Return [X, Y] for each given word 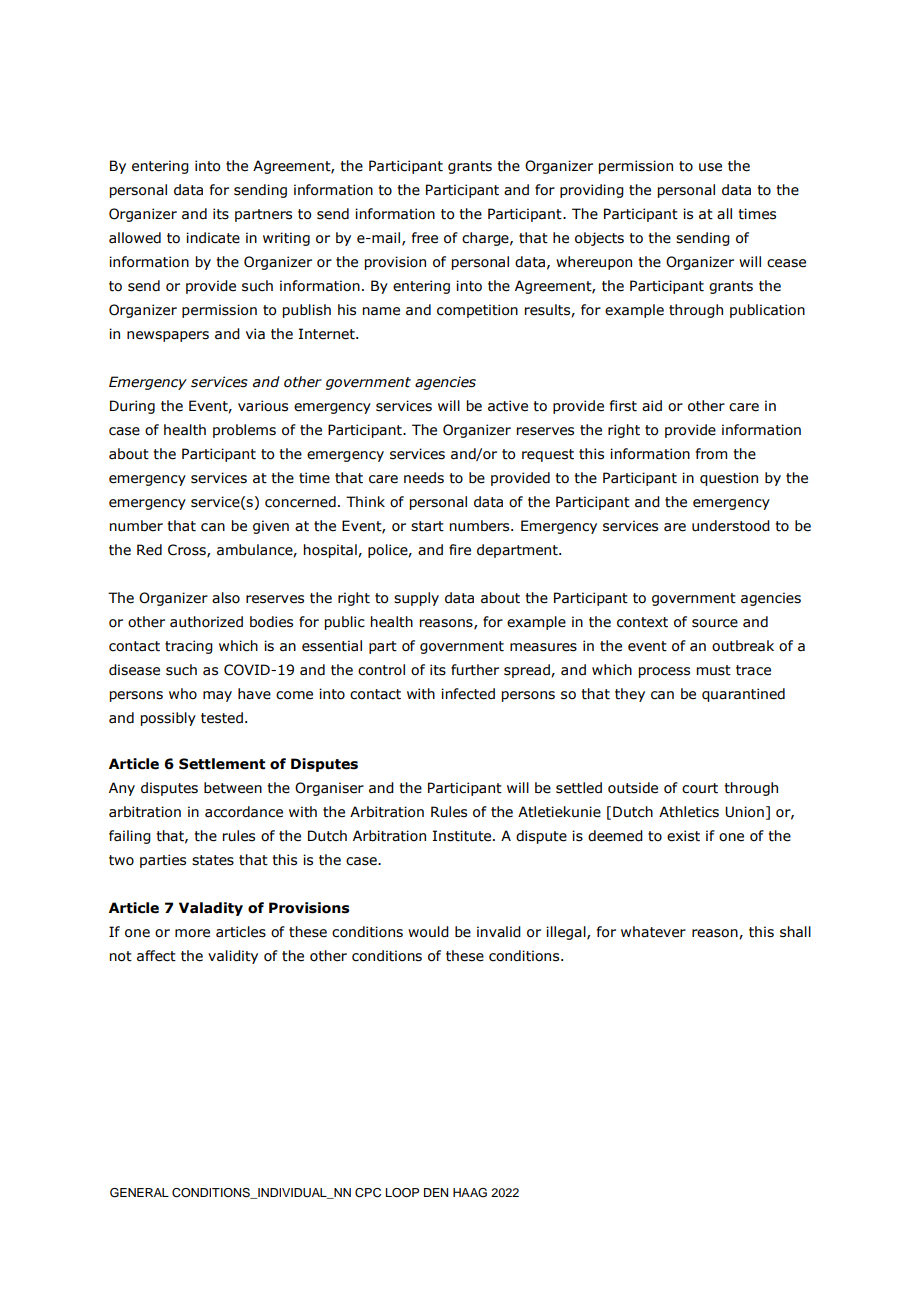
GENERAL [139, 1193]
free [425, 238]
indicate [213, 238]
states [213, 860]
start [427, 526]
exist [683, 836]
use [710, 167]
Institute [463, 836]
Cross [188, 550]
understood [731, 526]
